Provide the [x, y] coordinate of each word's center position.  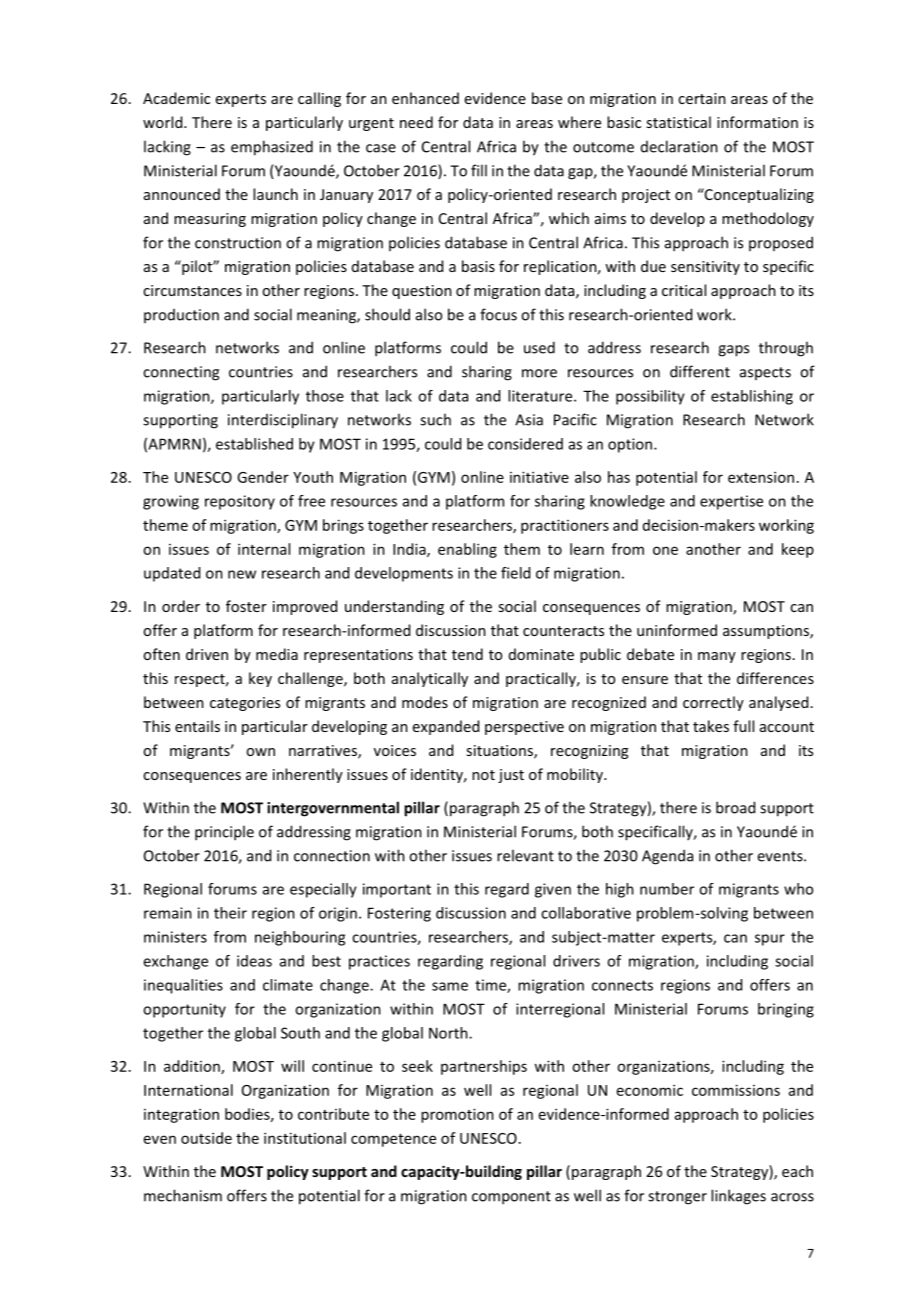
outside [206, 1138]
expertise [731, 502]
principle [224, 833]
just [511, 776]
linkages [738, 1197]
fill [479, 170]
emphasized [272, 148]
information [757, 122]
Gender [263, 477]
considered [525, 444]
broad [735, 807]
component [511, 1198]
